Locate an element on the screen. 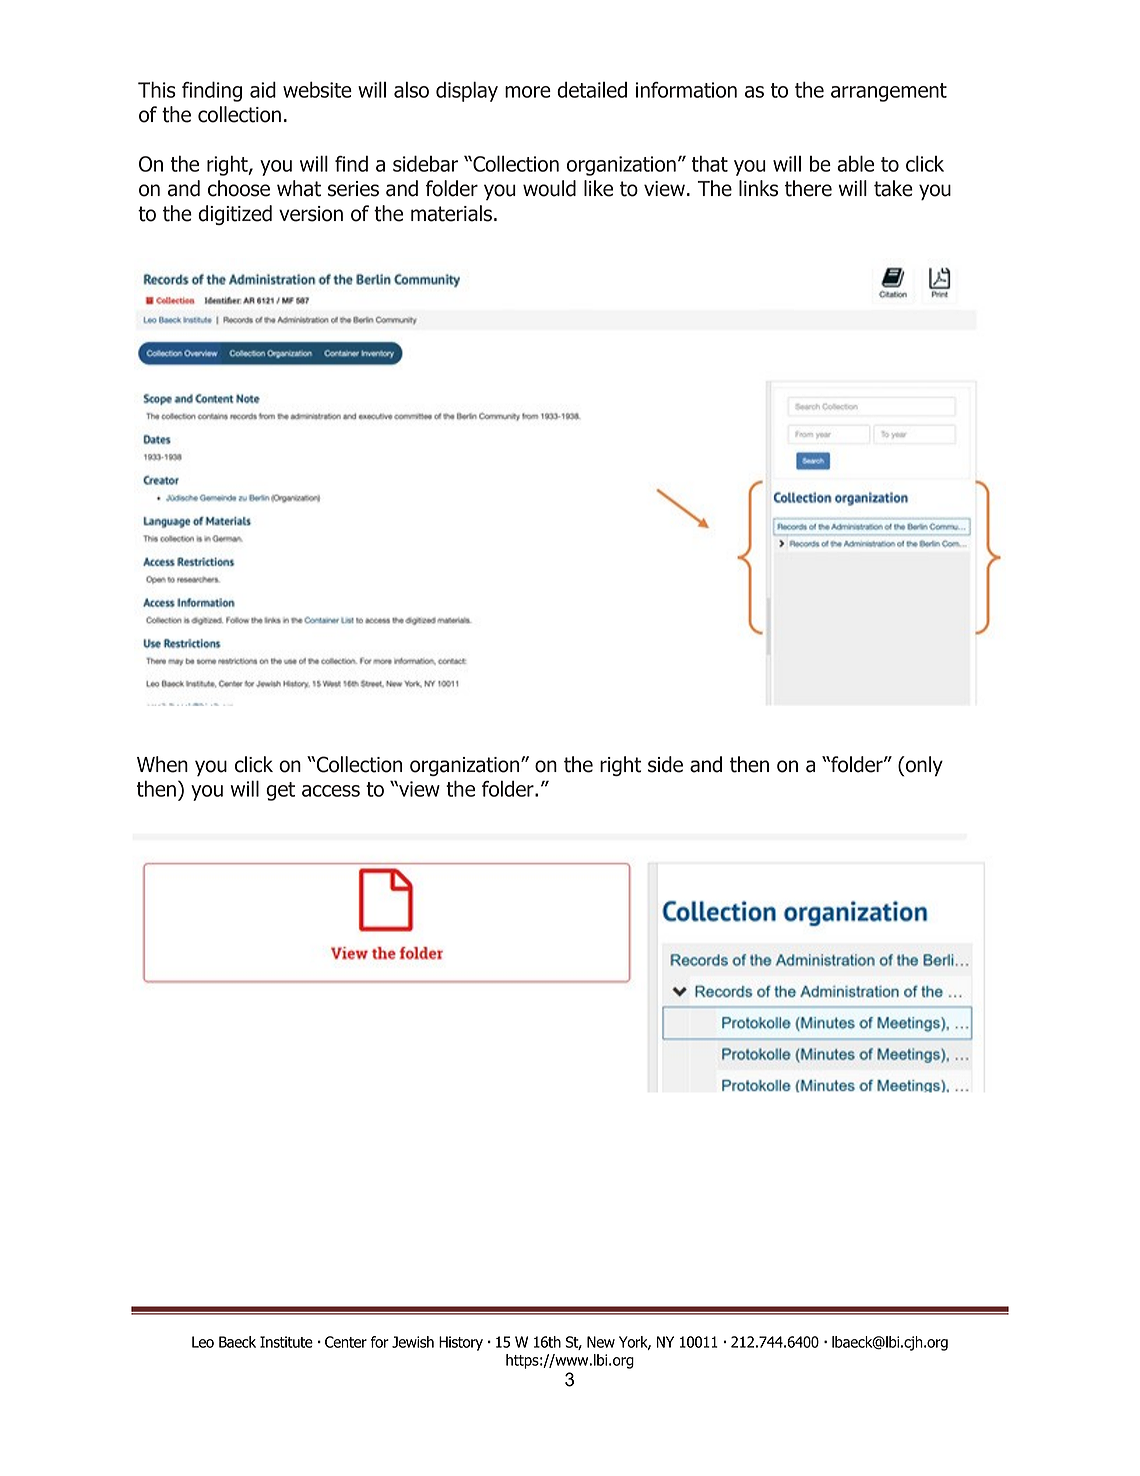  access is located at coordinates (331, 791).
